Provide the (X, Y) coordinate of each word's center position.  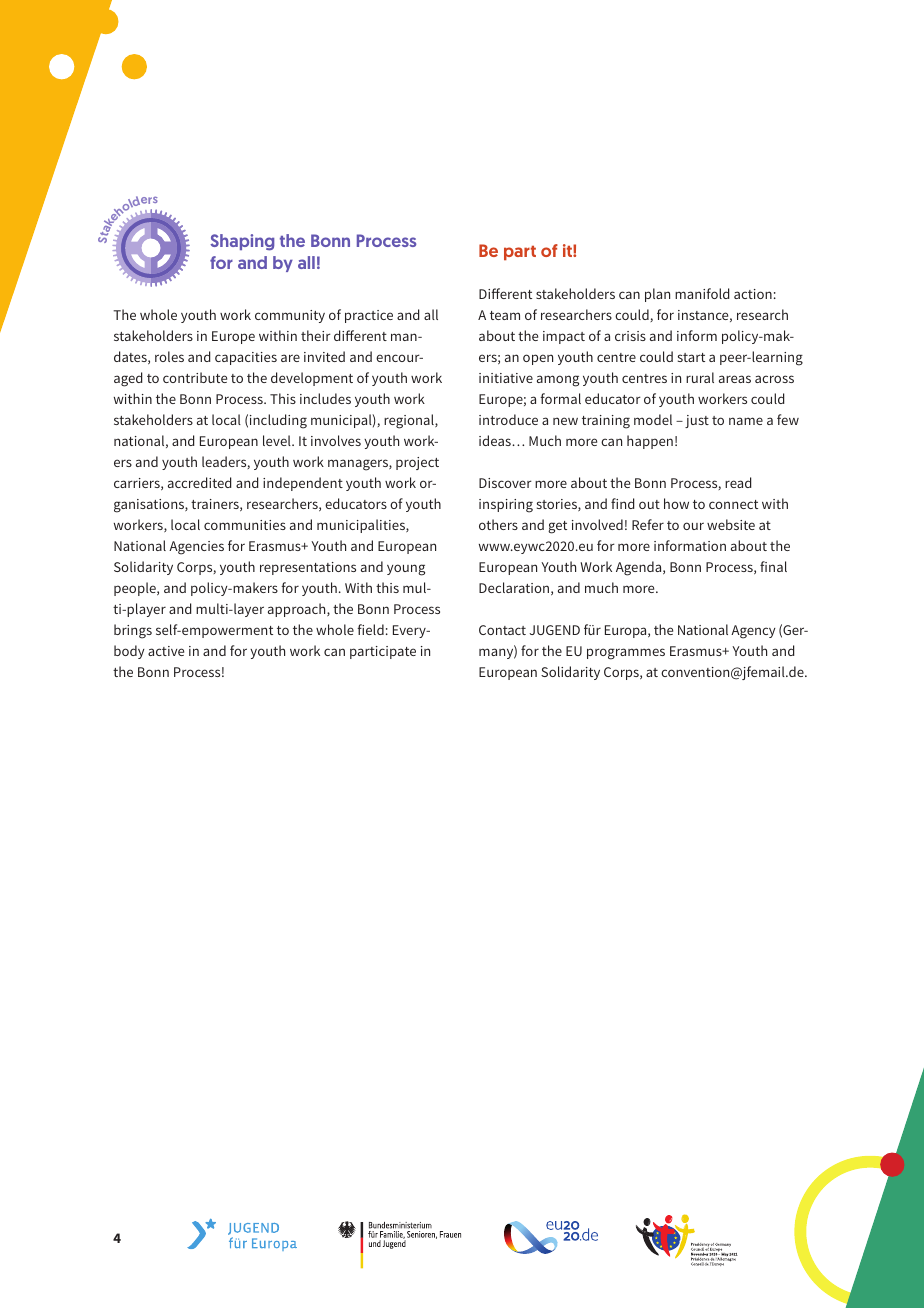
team (505, 315)
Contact (502, 630)
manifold (702, 293)
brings (133, 631)
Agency (753, 632)
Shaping (242, 242)
